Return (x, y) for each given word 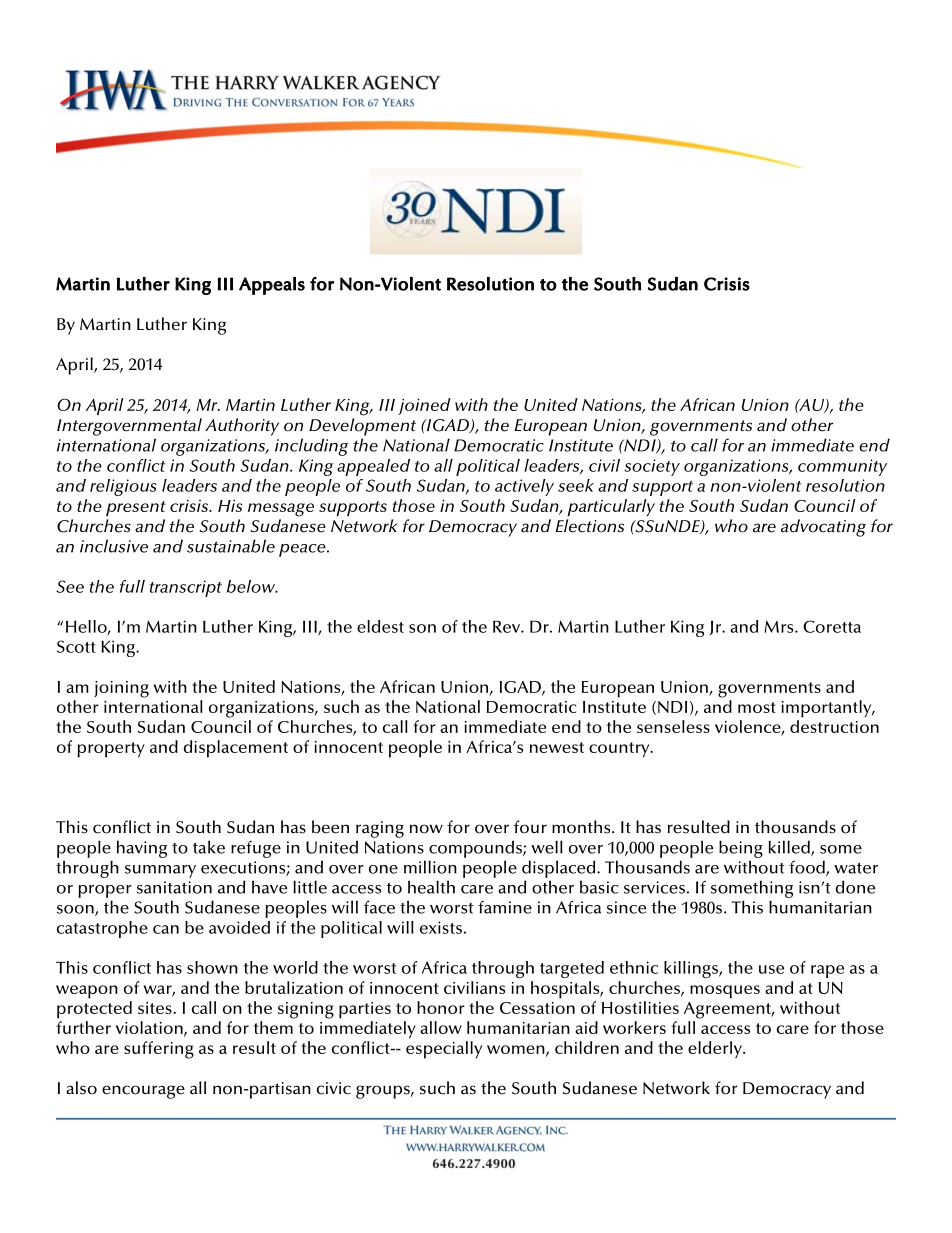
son (422, 628)
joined (424, 406)
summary (160, 871)
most (757, 707)
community (842, 467)
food (808, 868)
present (136, 508)
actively (524, 487)
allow (441, 1027)
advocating (823, 528)
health (431, 887)
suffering (159, 1050)
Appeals (272, 286)
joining (121, 689)
